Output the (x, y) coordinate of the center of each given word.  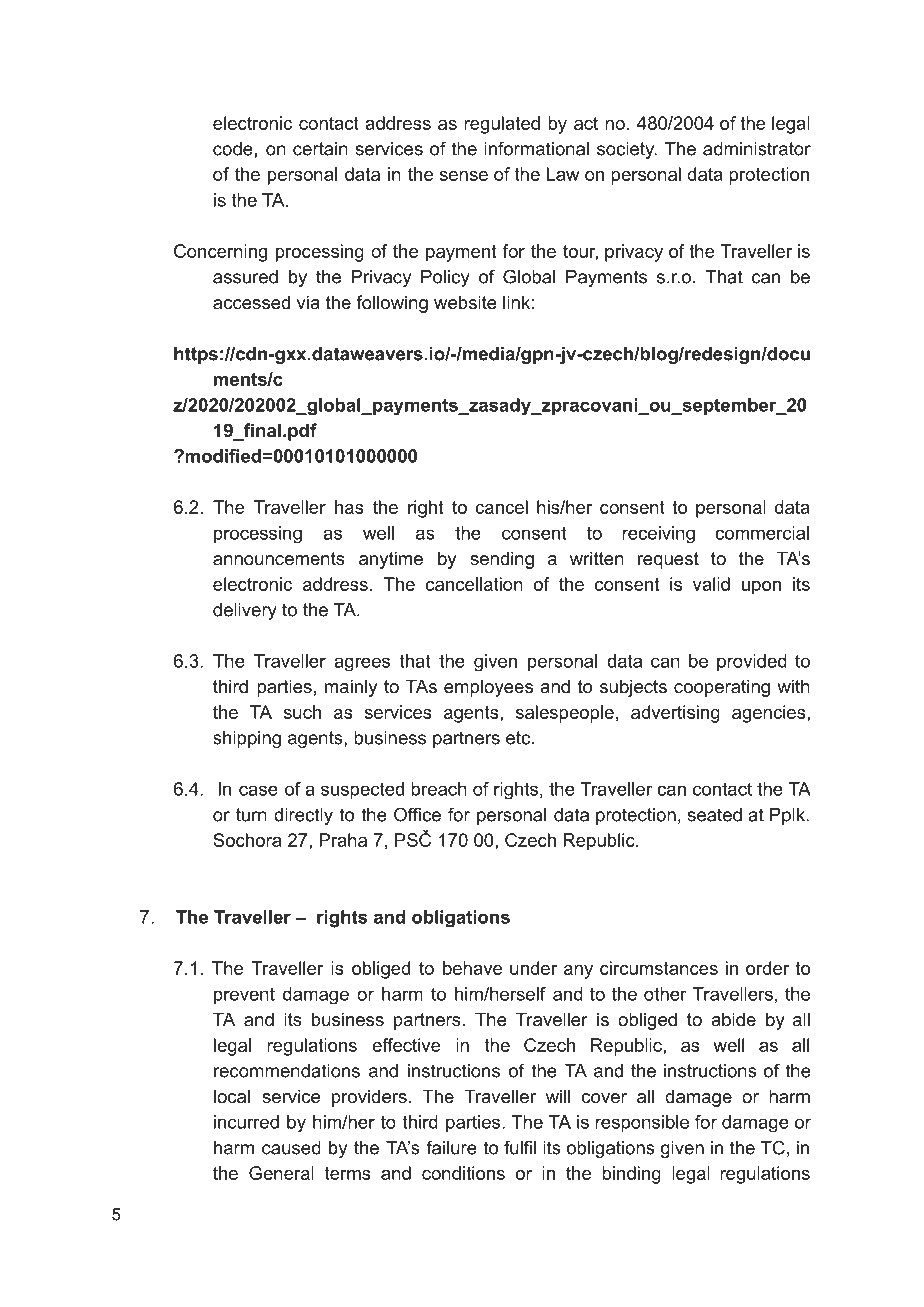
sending (502, 560)
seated (714, 815)
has (349, 507)
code (233, 149)
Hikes (260, 1214)
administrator (757, 149)
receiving (658, 534)
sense (463, 176)
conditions (463, 1173)
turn (251, 815)
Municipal (734, 1239)
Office (417, 814)
